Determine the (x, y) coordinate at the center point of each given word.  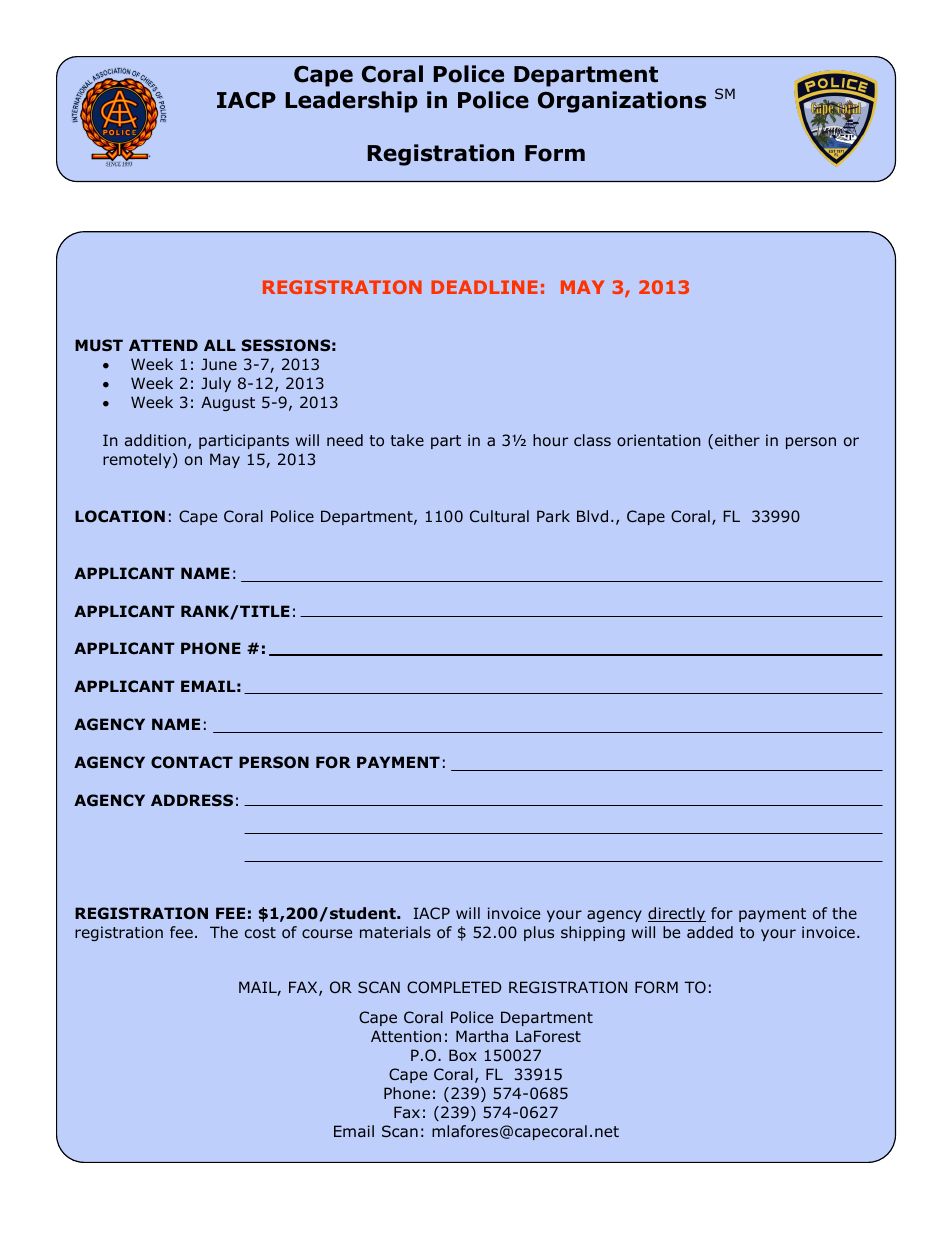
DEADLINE (484, 287)
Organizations (622, 102)
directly (677, 914)
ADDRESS (192, 800)
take (407, 440)
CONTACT (192, 762)
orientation (658, 440)
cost (260, 932)
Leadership (352, 102)
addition (155, 440)
